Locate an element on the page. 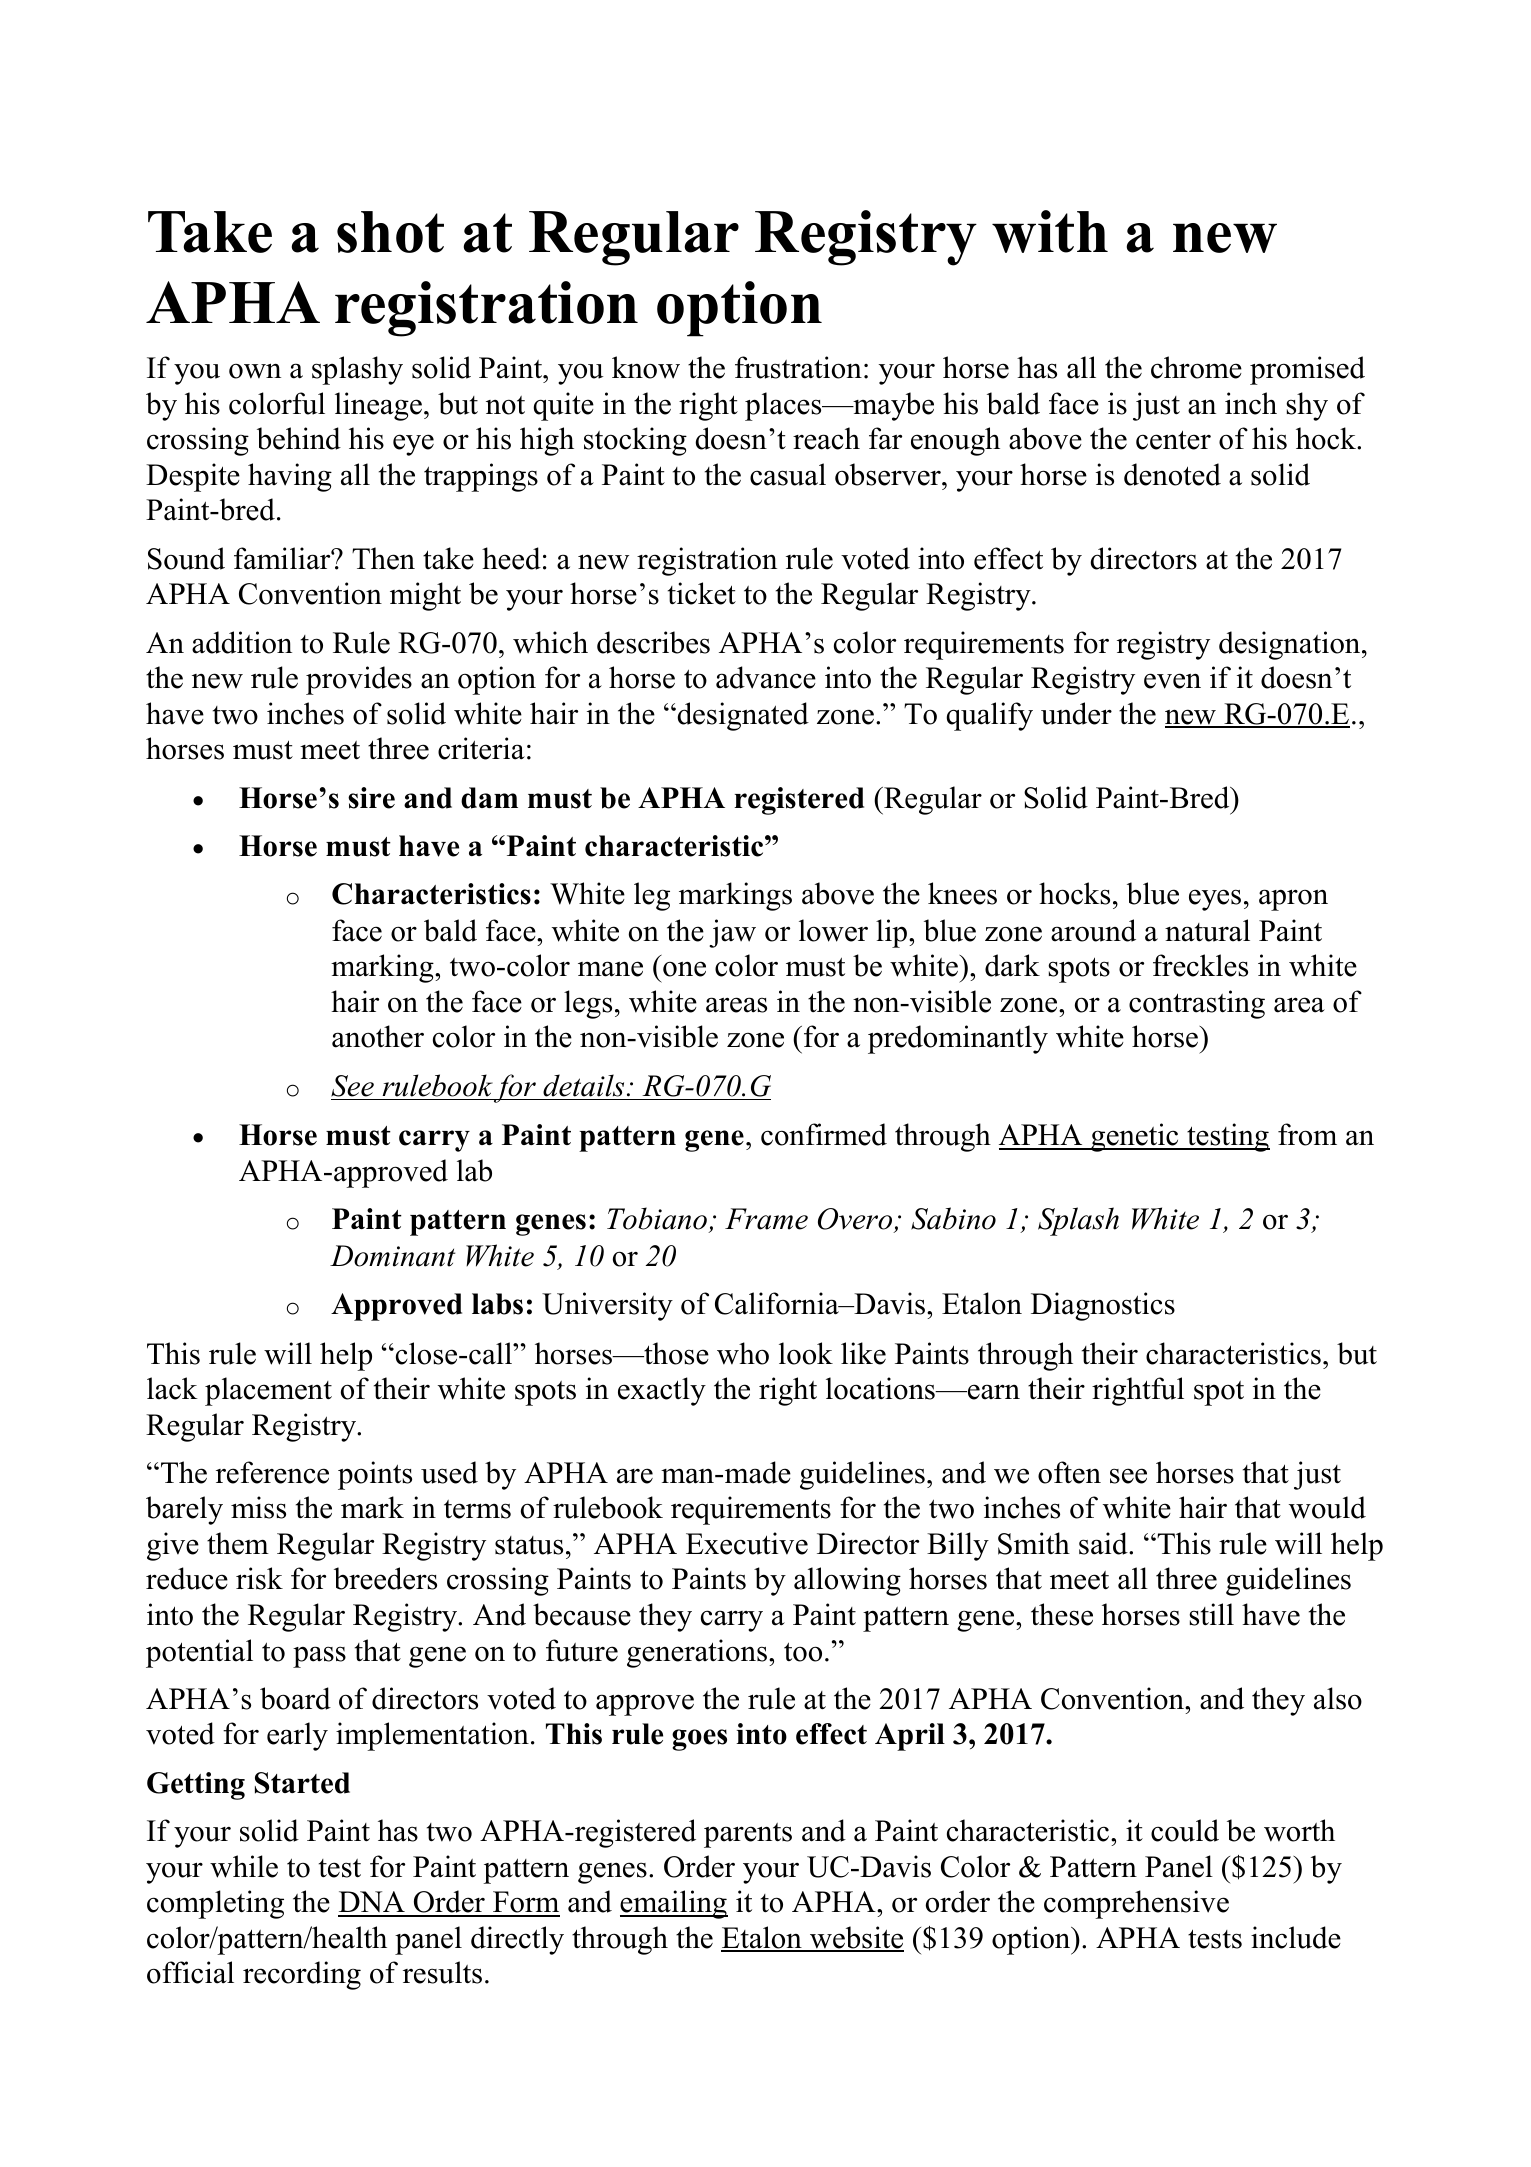 This page has height=2167, width=1531. comprehensive is located at coordinates (1136, 1904).
